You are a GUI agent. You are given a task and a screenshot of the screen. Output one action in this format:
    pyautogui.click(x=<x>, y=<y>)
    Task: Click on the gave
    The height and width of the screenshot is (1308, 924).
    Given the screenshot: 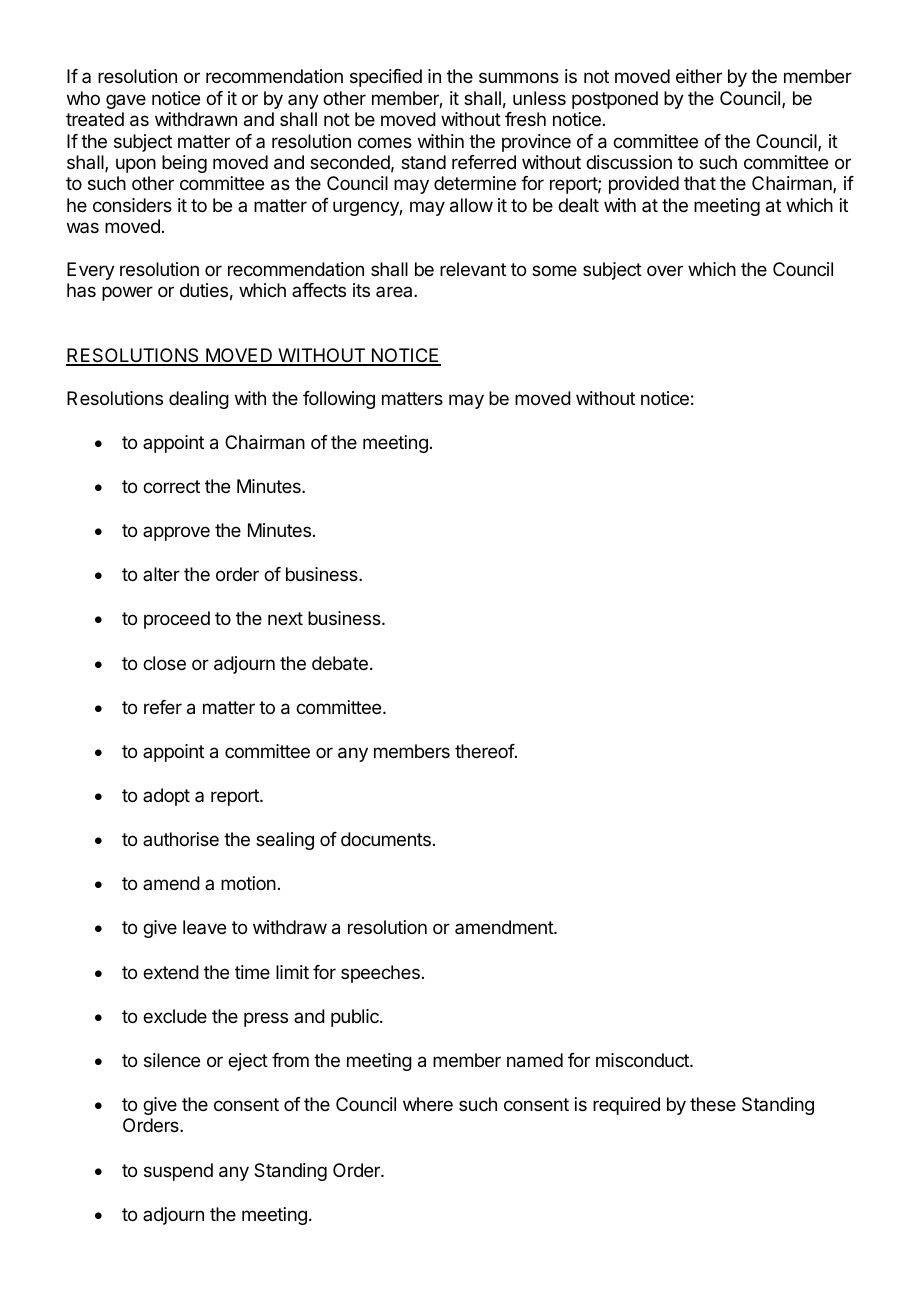 What is the action you would take?
    pyautogui.click(x=126, y=101)
